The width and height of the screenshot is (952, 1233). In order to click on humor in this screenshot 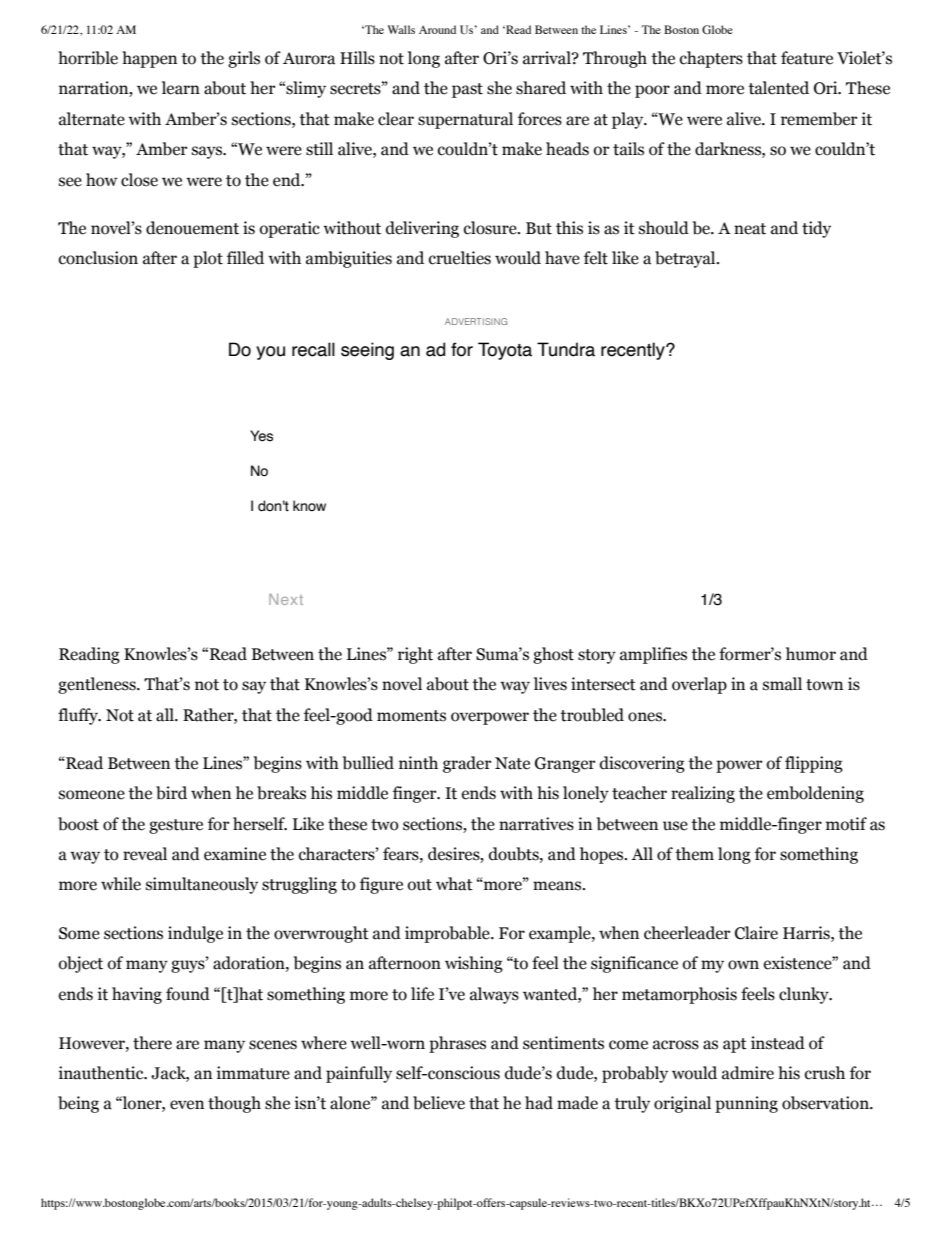, I will do `click(811, 654)`.
